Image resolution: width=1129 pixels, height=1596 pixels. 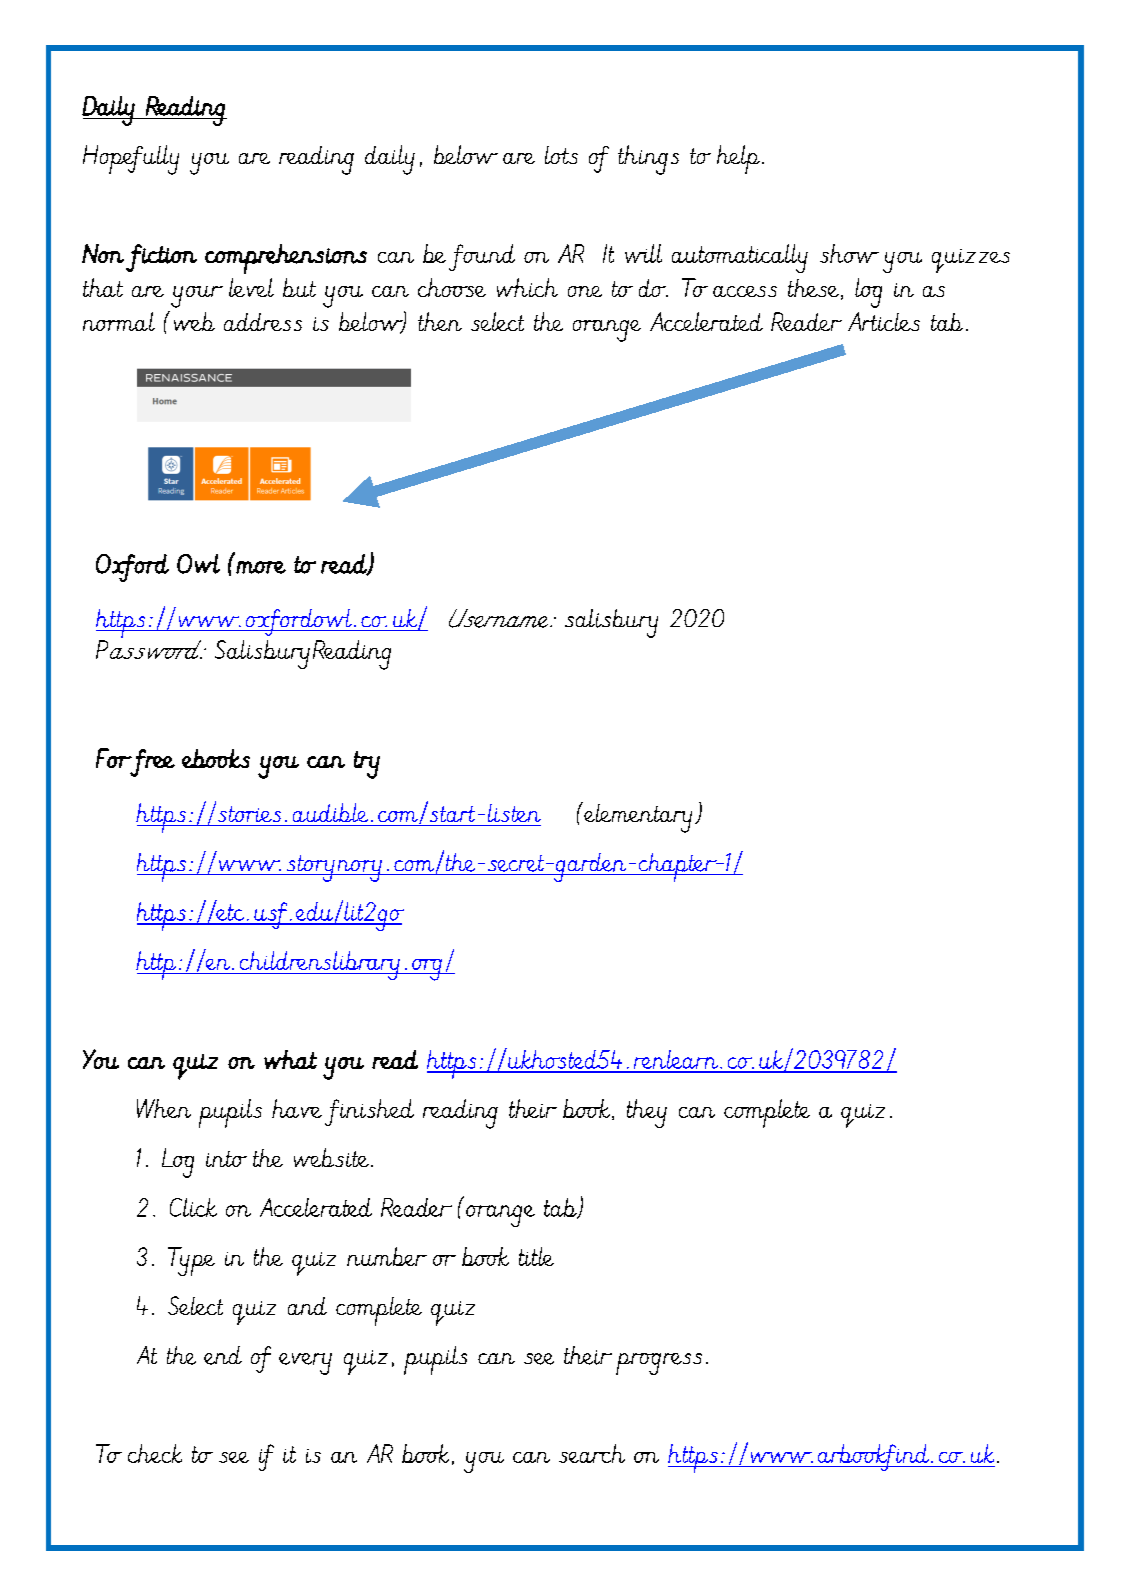 I want to click on check, so click(x=155, y=1453).
